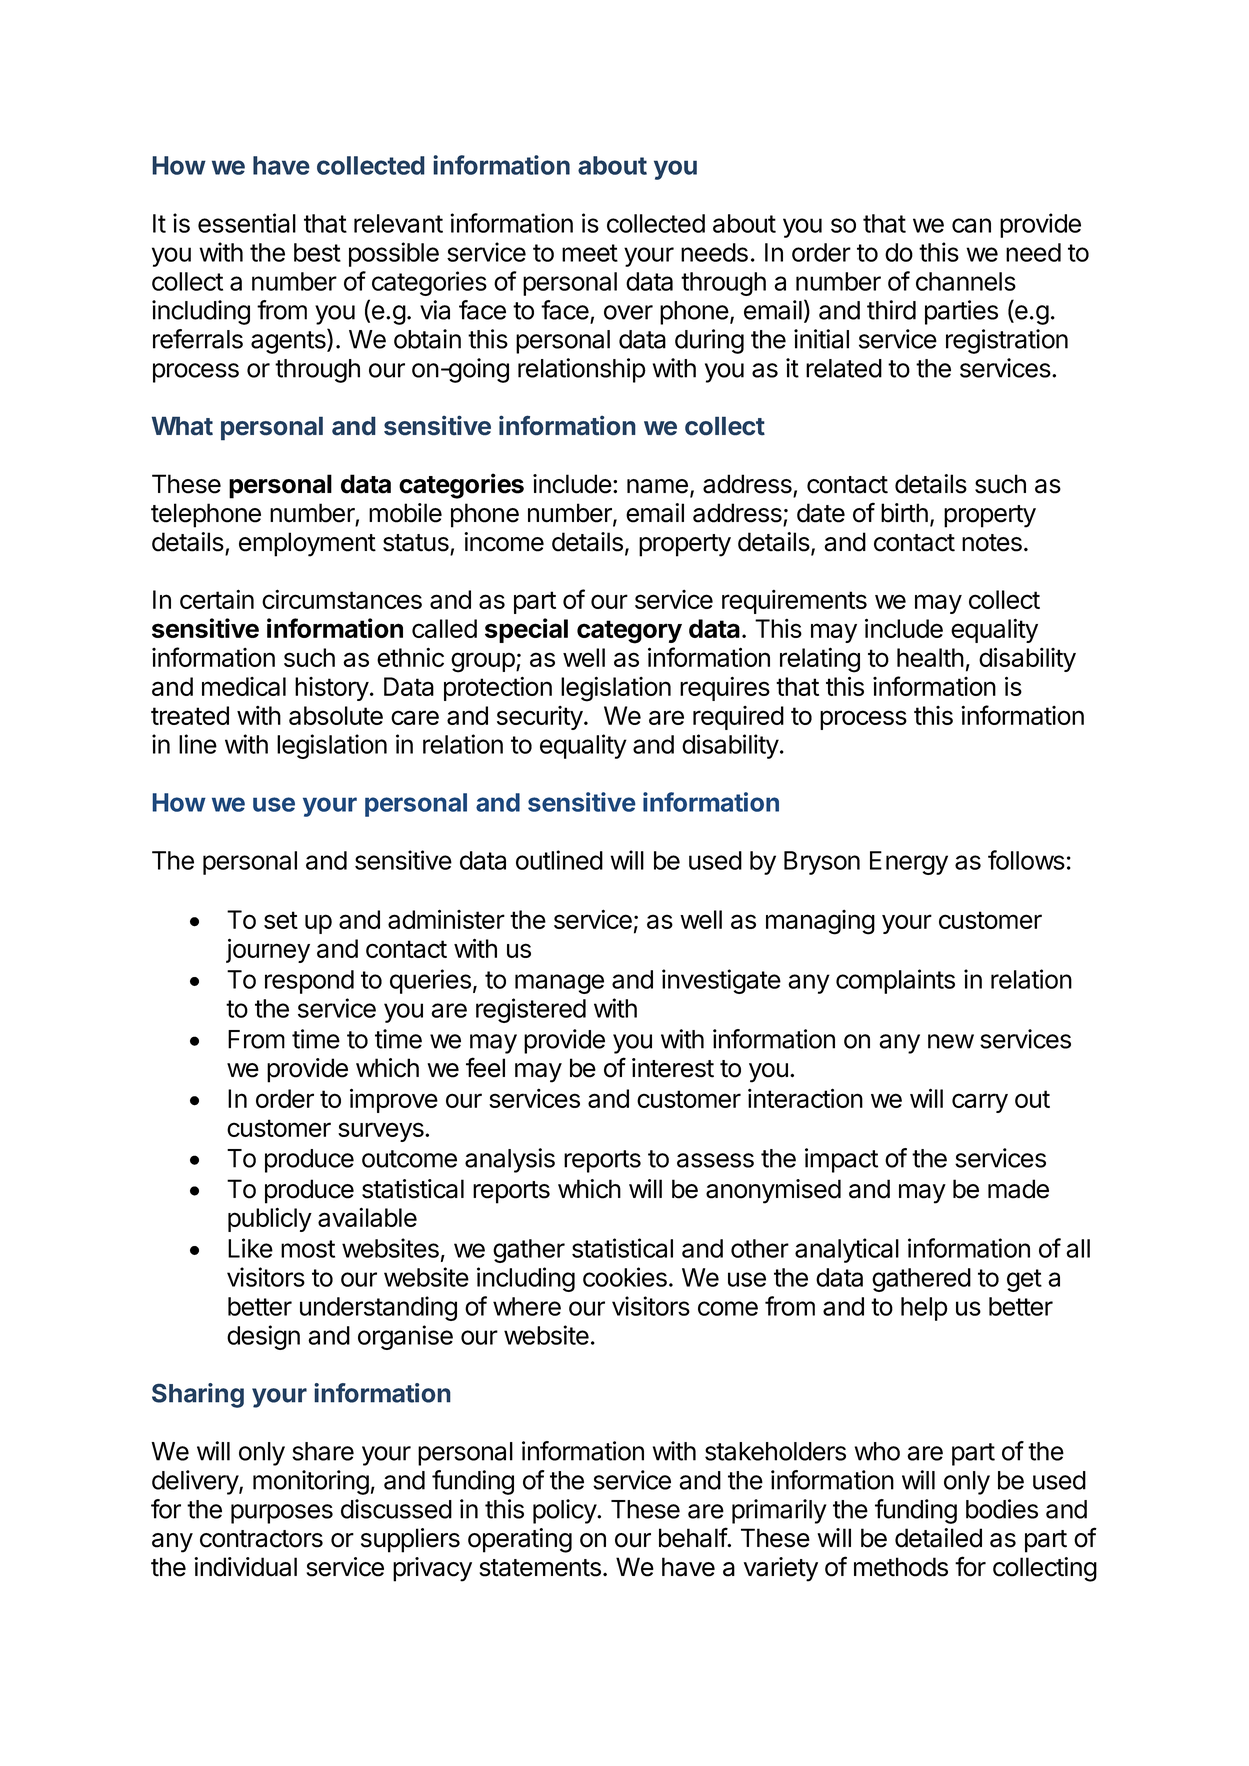 This screenshot has height=1766, width=1249. What do you see at coordinates (317, 252) in the screenshot?
I see `best` at bounding box center [317, 252].
